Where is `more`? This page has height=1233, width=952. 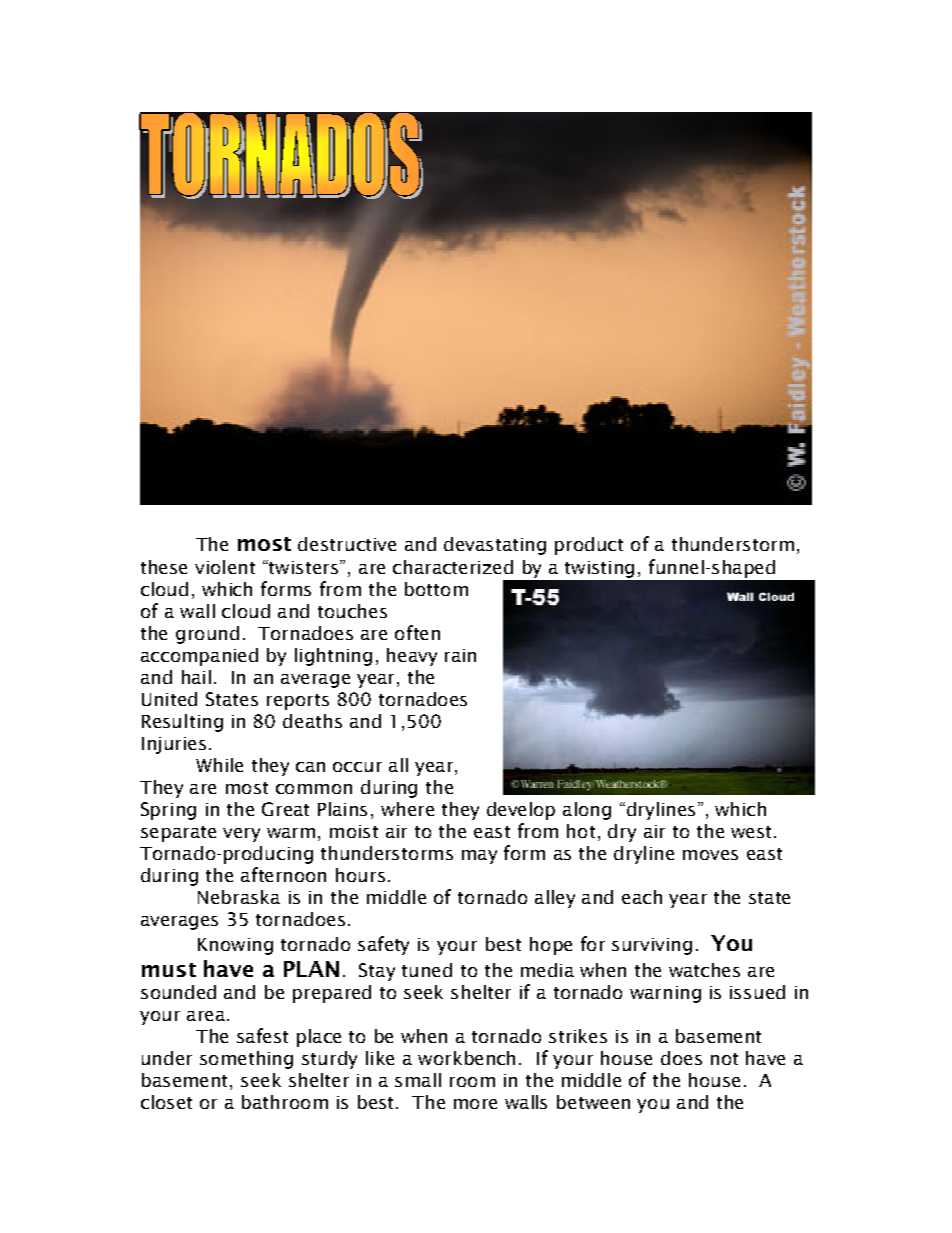 more is located at coordinates (475, 1104).
